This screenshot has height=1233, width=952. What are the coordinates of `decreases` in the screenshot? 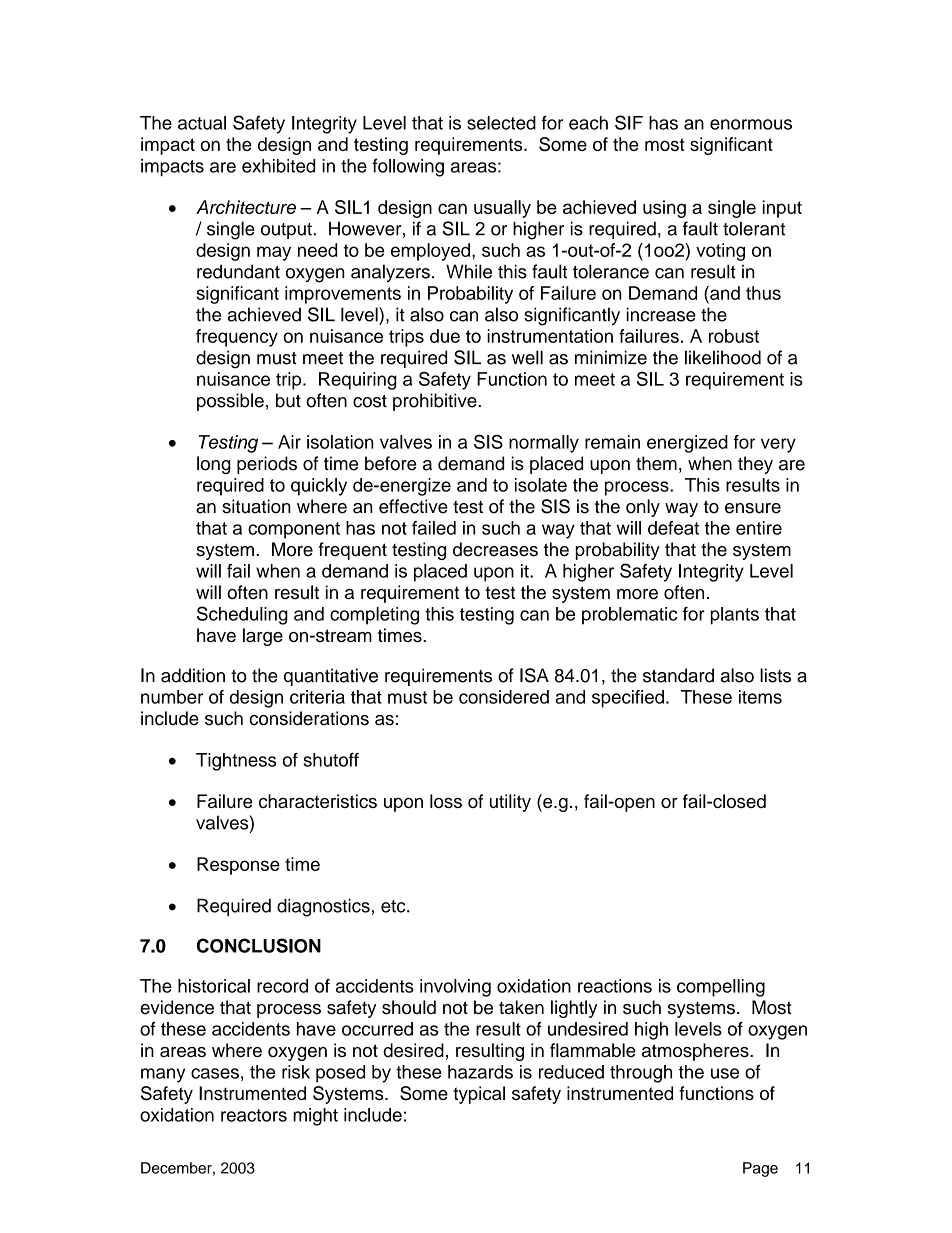 It's located at (495, 549).
